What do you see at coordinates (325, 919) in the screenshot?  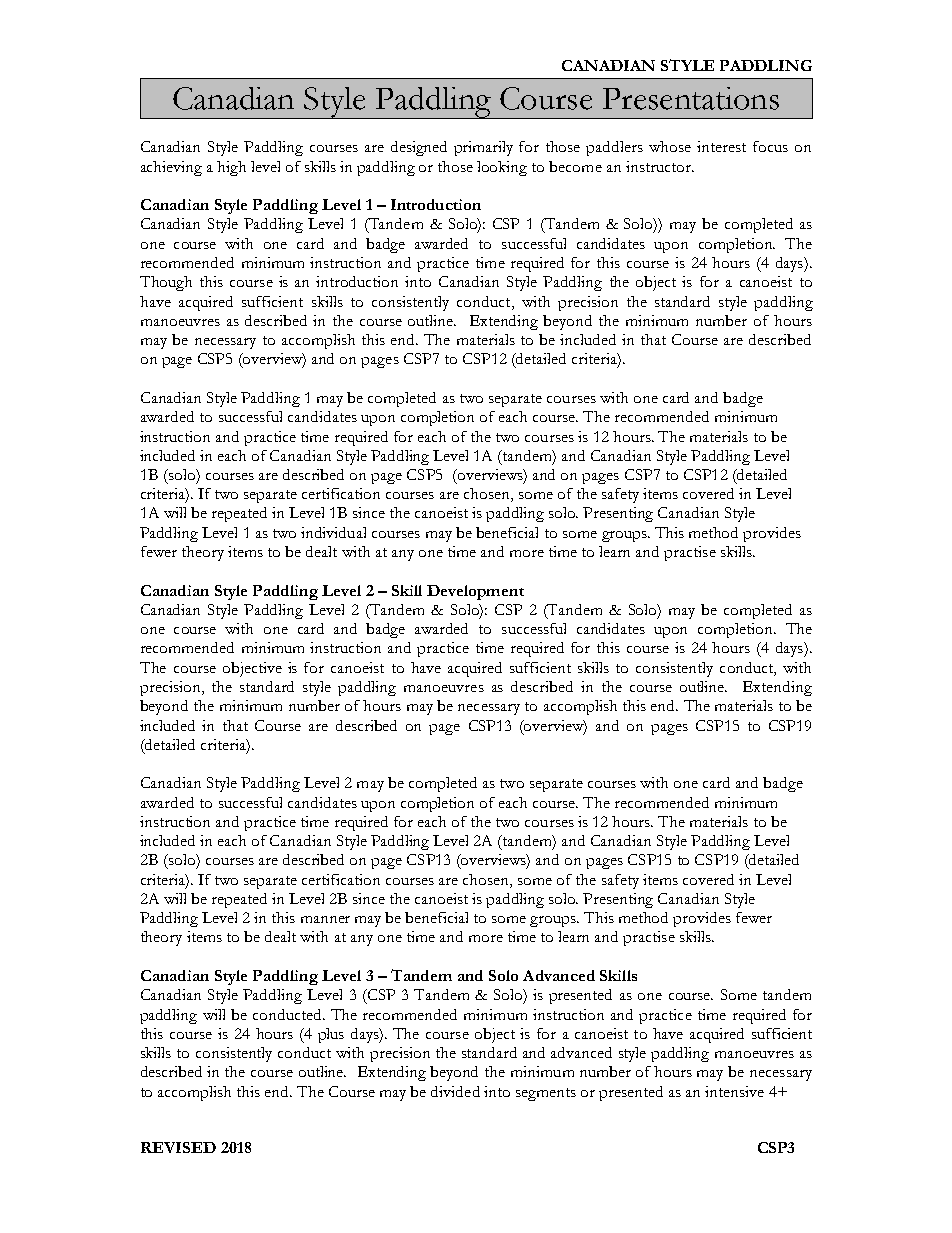 I see `manner` at bounding box center [325, 919].
